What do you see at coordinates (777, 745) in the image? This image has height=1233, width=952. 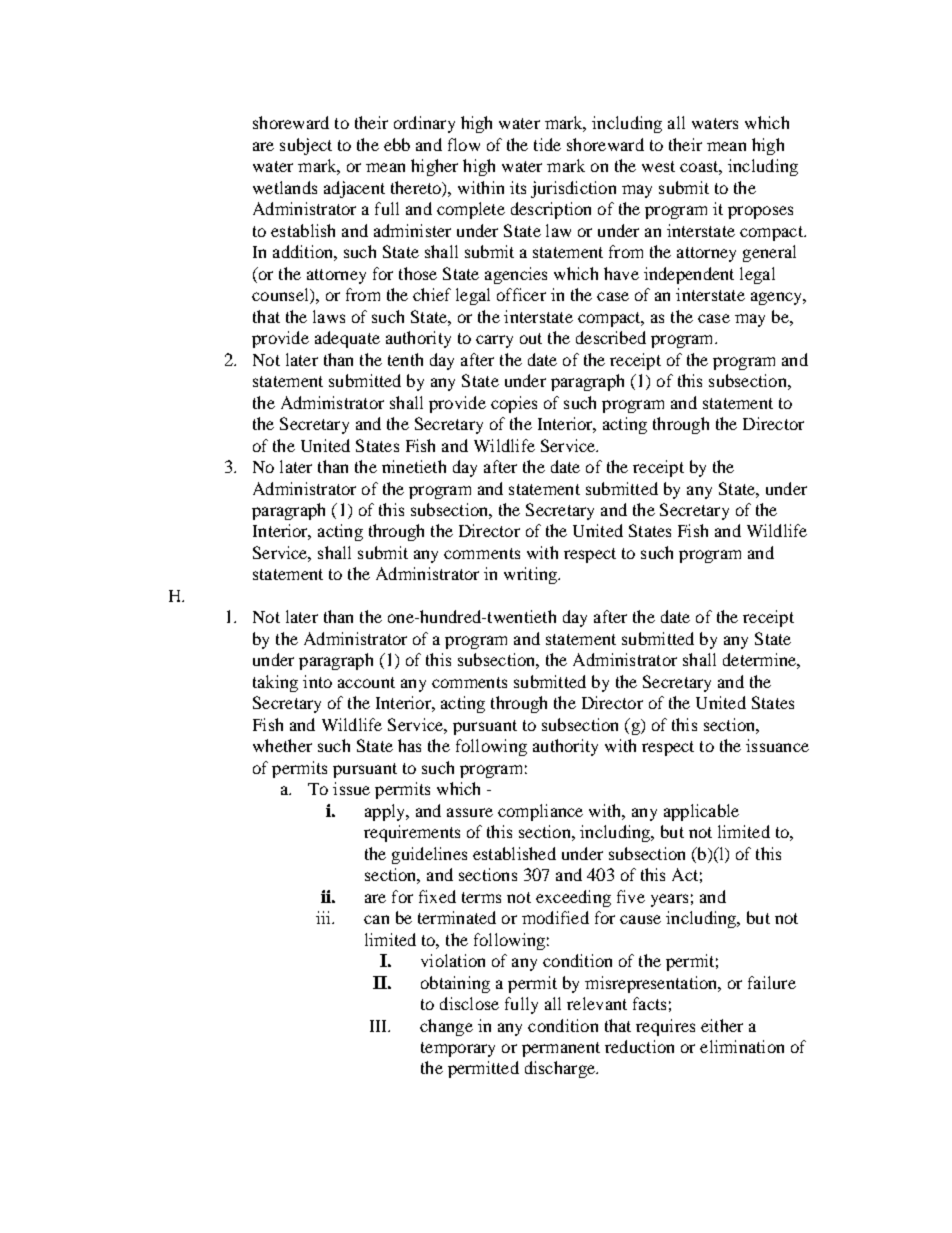 I see `issuance` at bounding box center [777, 745].
